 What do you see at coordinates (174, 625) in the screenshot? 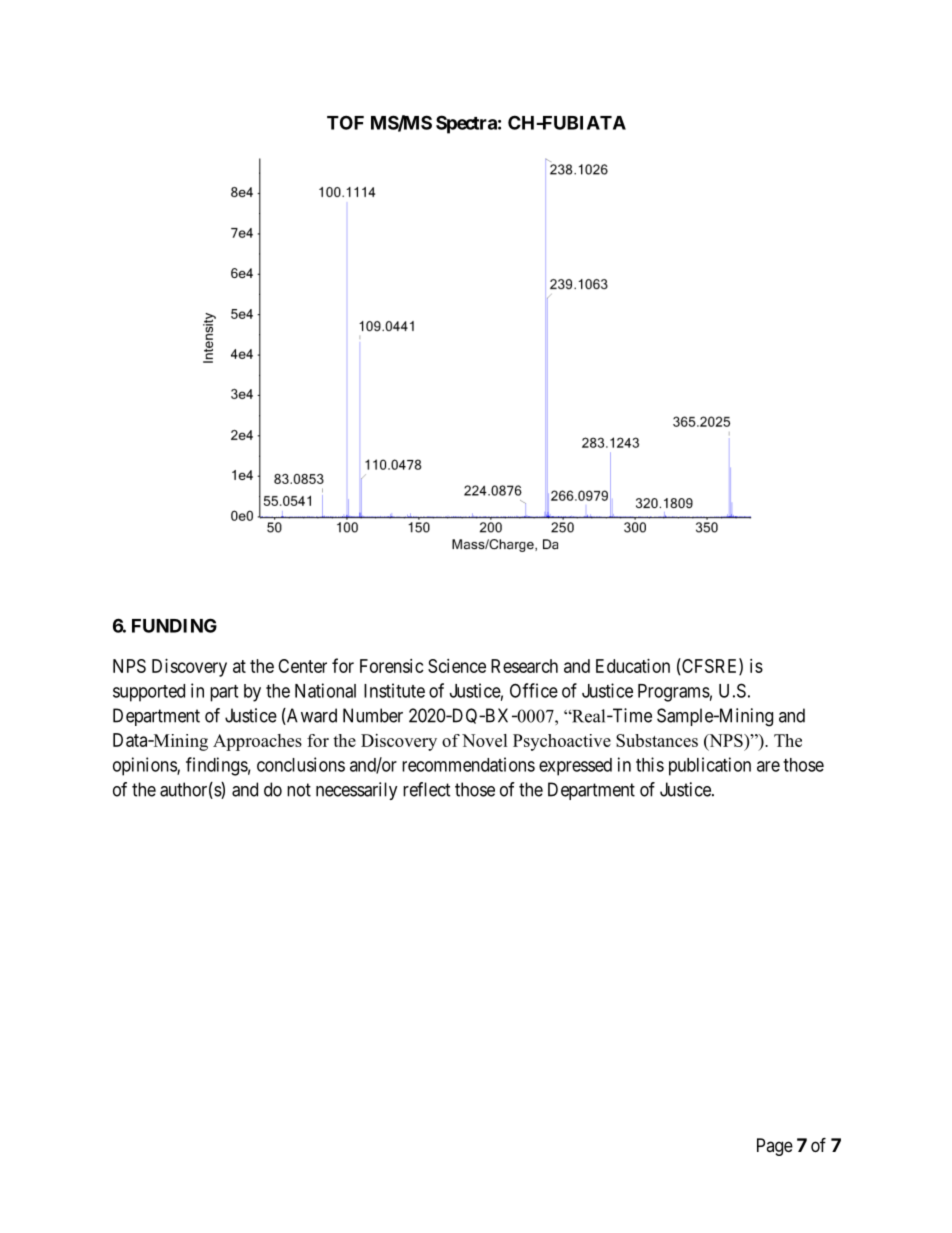
I see `FUNDING` at bounding box center [174, 625].
